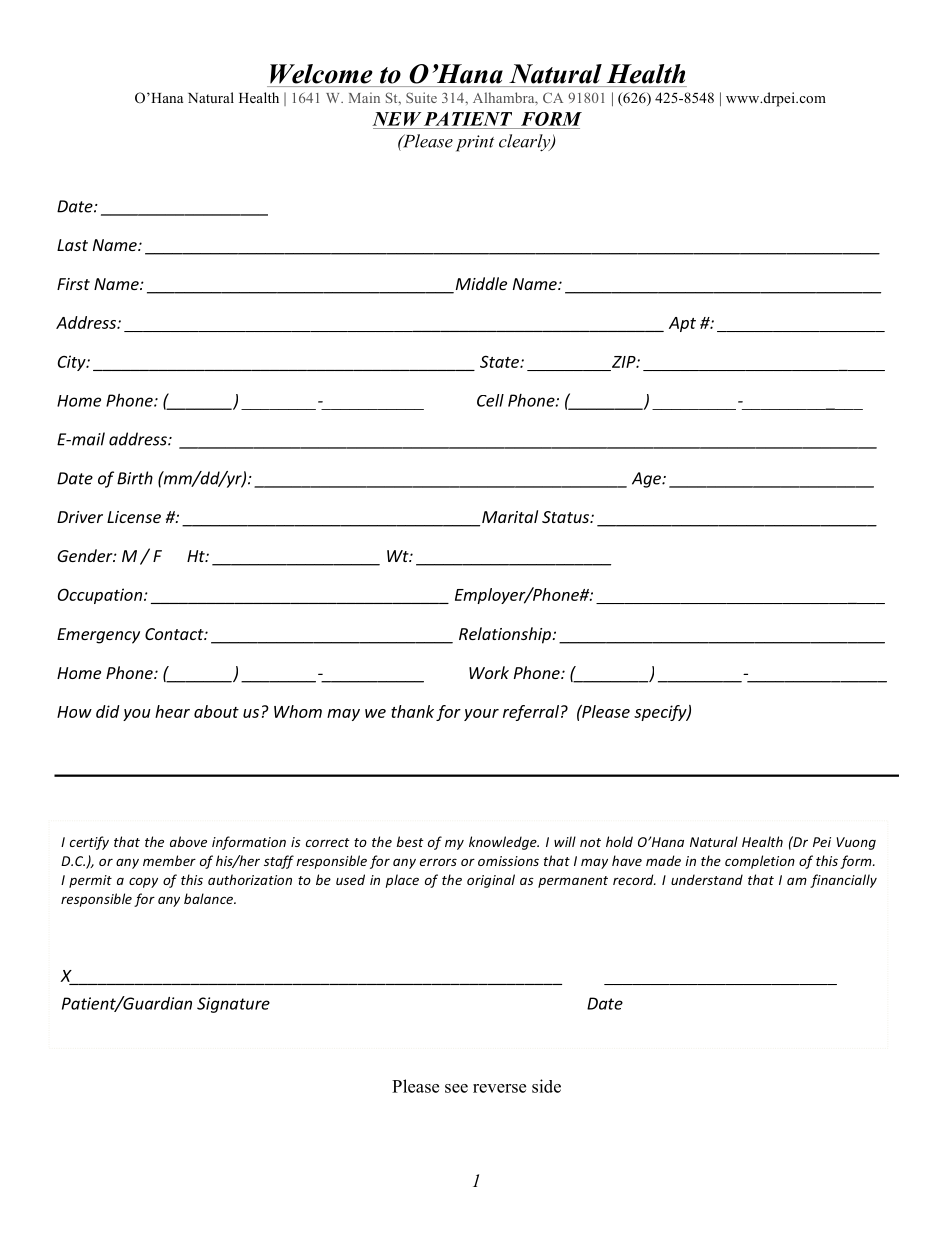 This image has height=1233, width=952. I want to click on Age, so click(648, 480).
